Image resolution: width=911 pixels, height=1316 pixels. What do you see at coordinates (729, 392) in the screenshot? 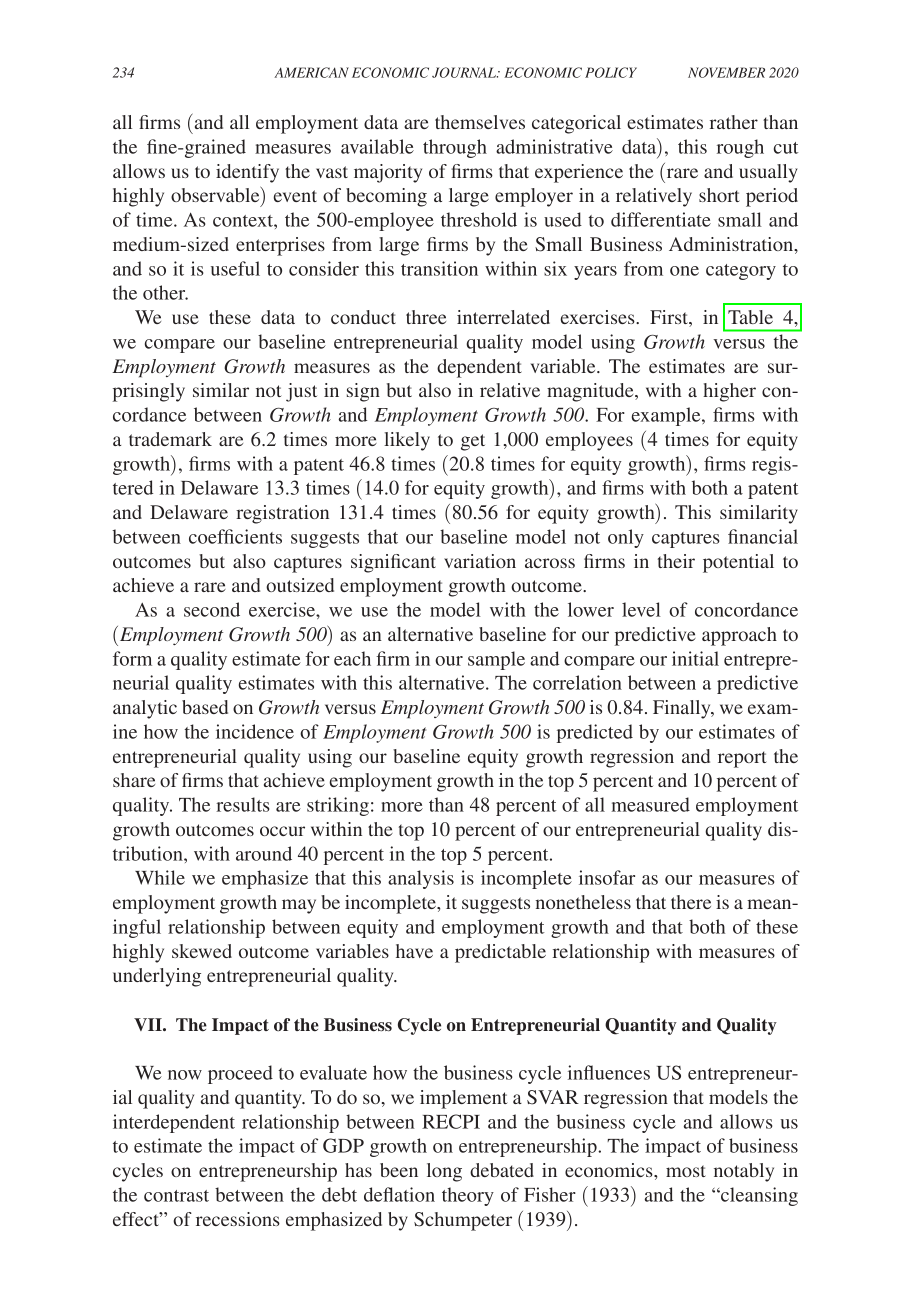
I see `higher` at bounding box center [729, 392].
